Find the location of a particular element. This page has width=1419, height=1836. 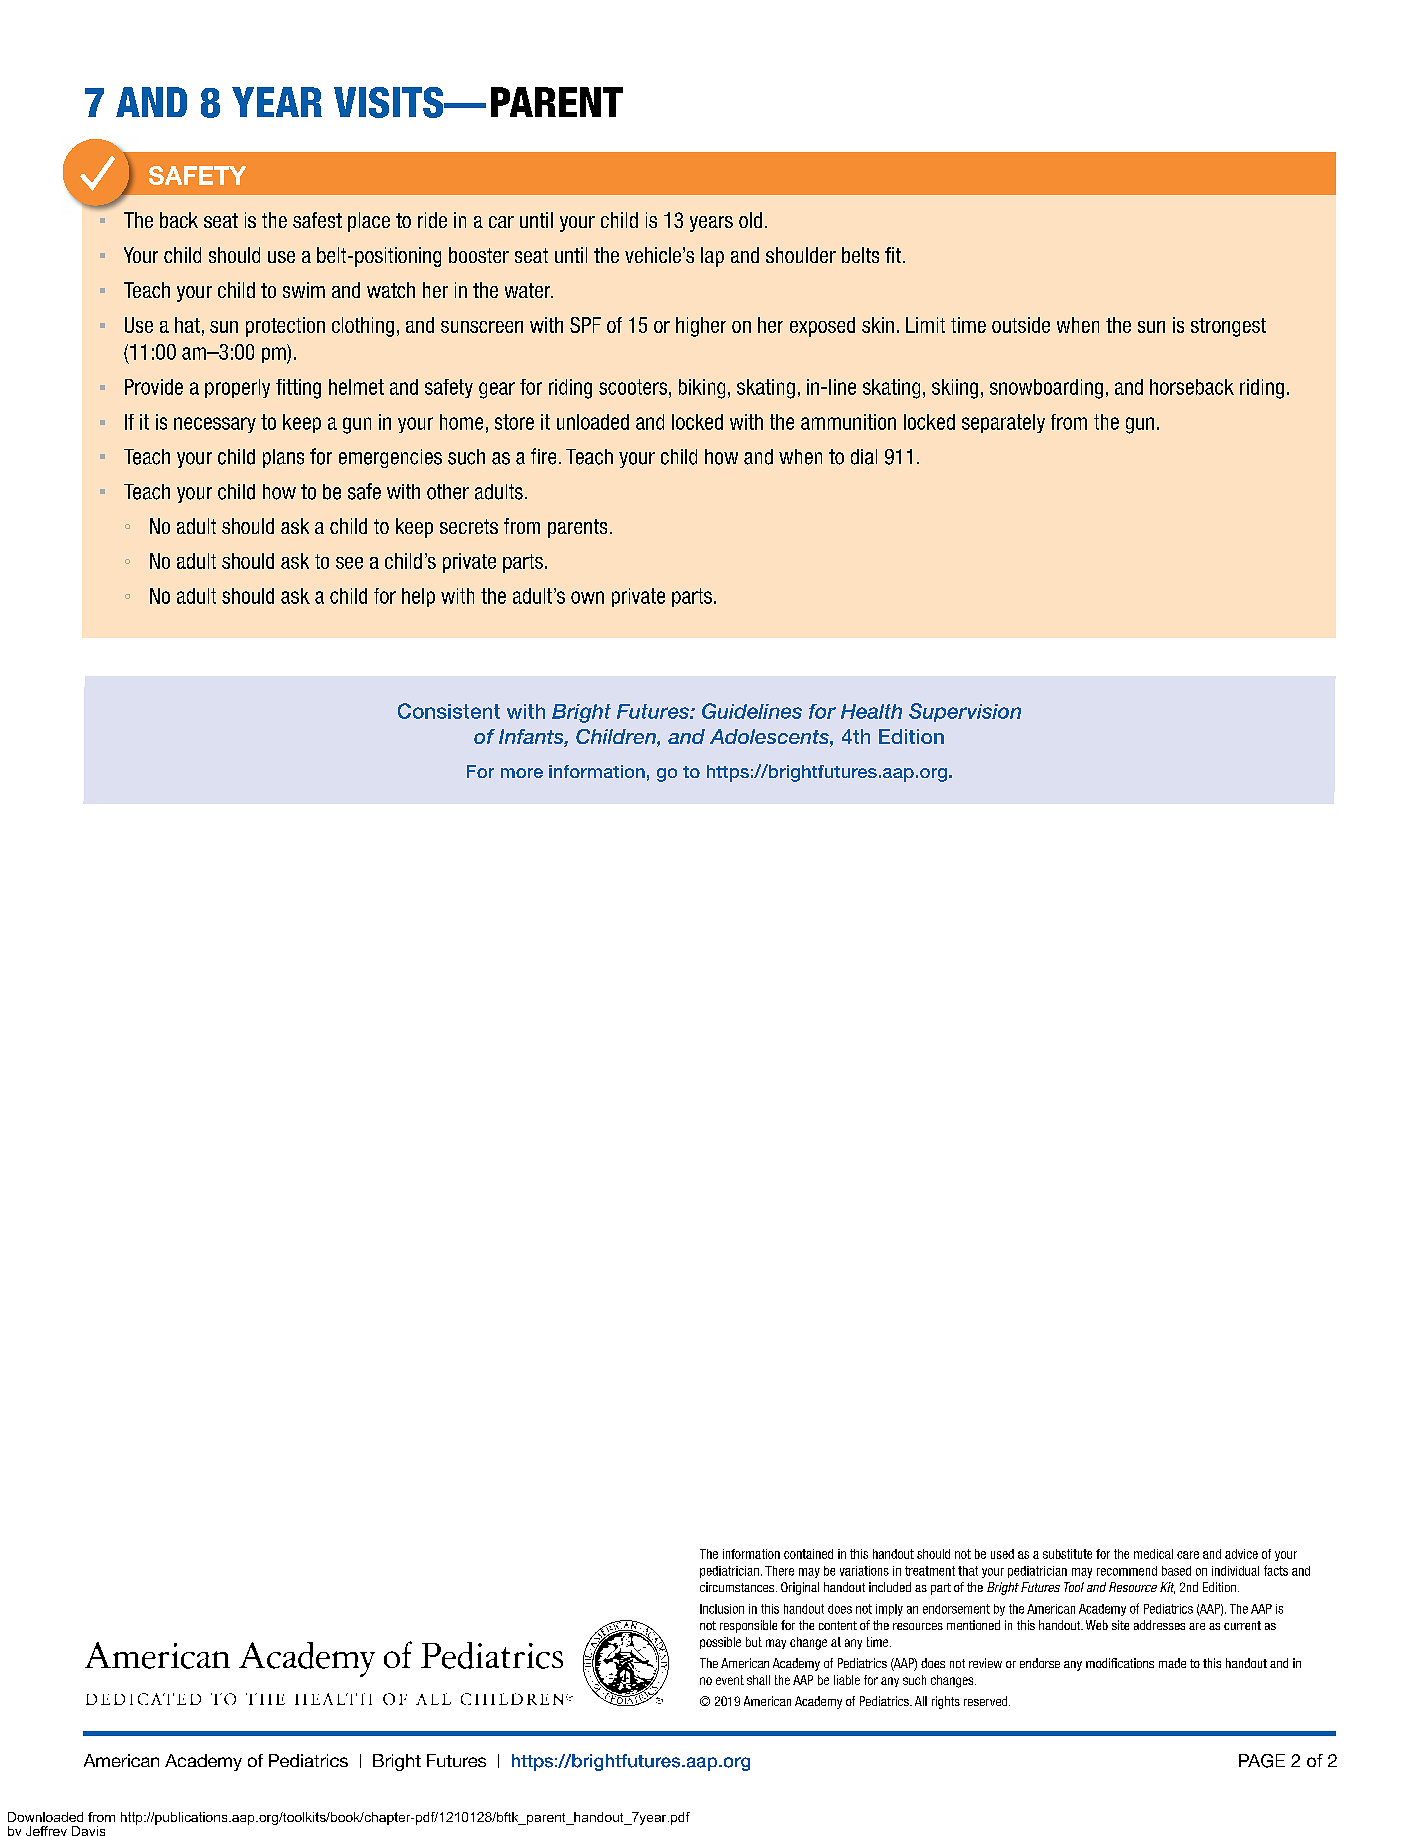

Davis is located at coordinates (88, 1831).
